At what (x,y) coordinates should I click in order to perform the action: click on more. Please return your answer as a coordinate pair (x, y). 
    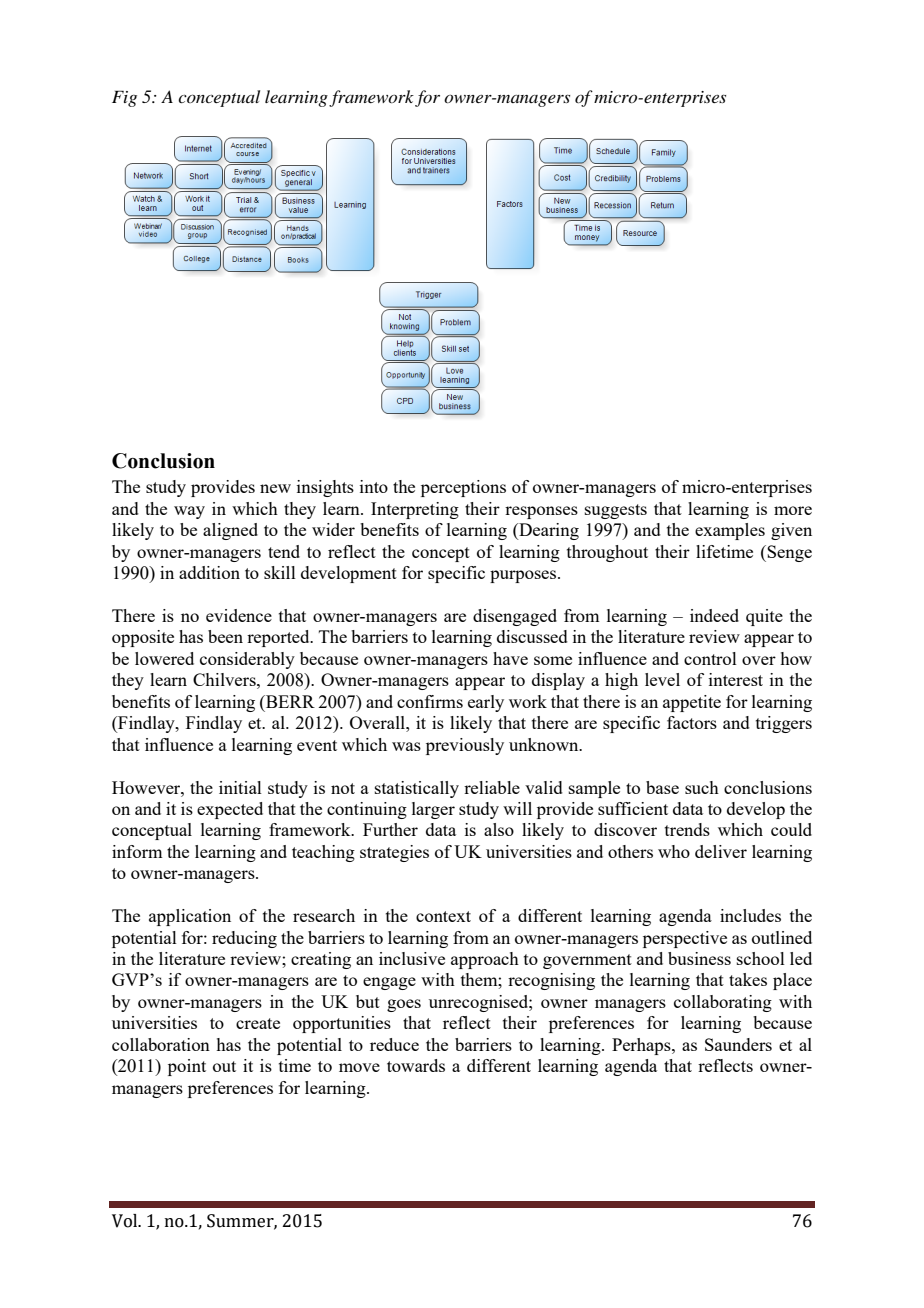
    Looking at the image, I should click on (793, 510).
